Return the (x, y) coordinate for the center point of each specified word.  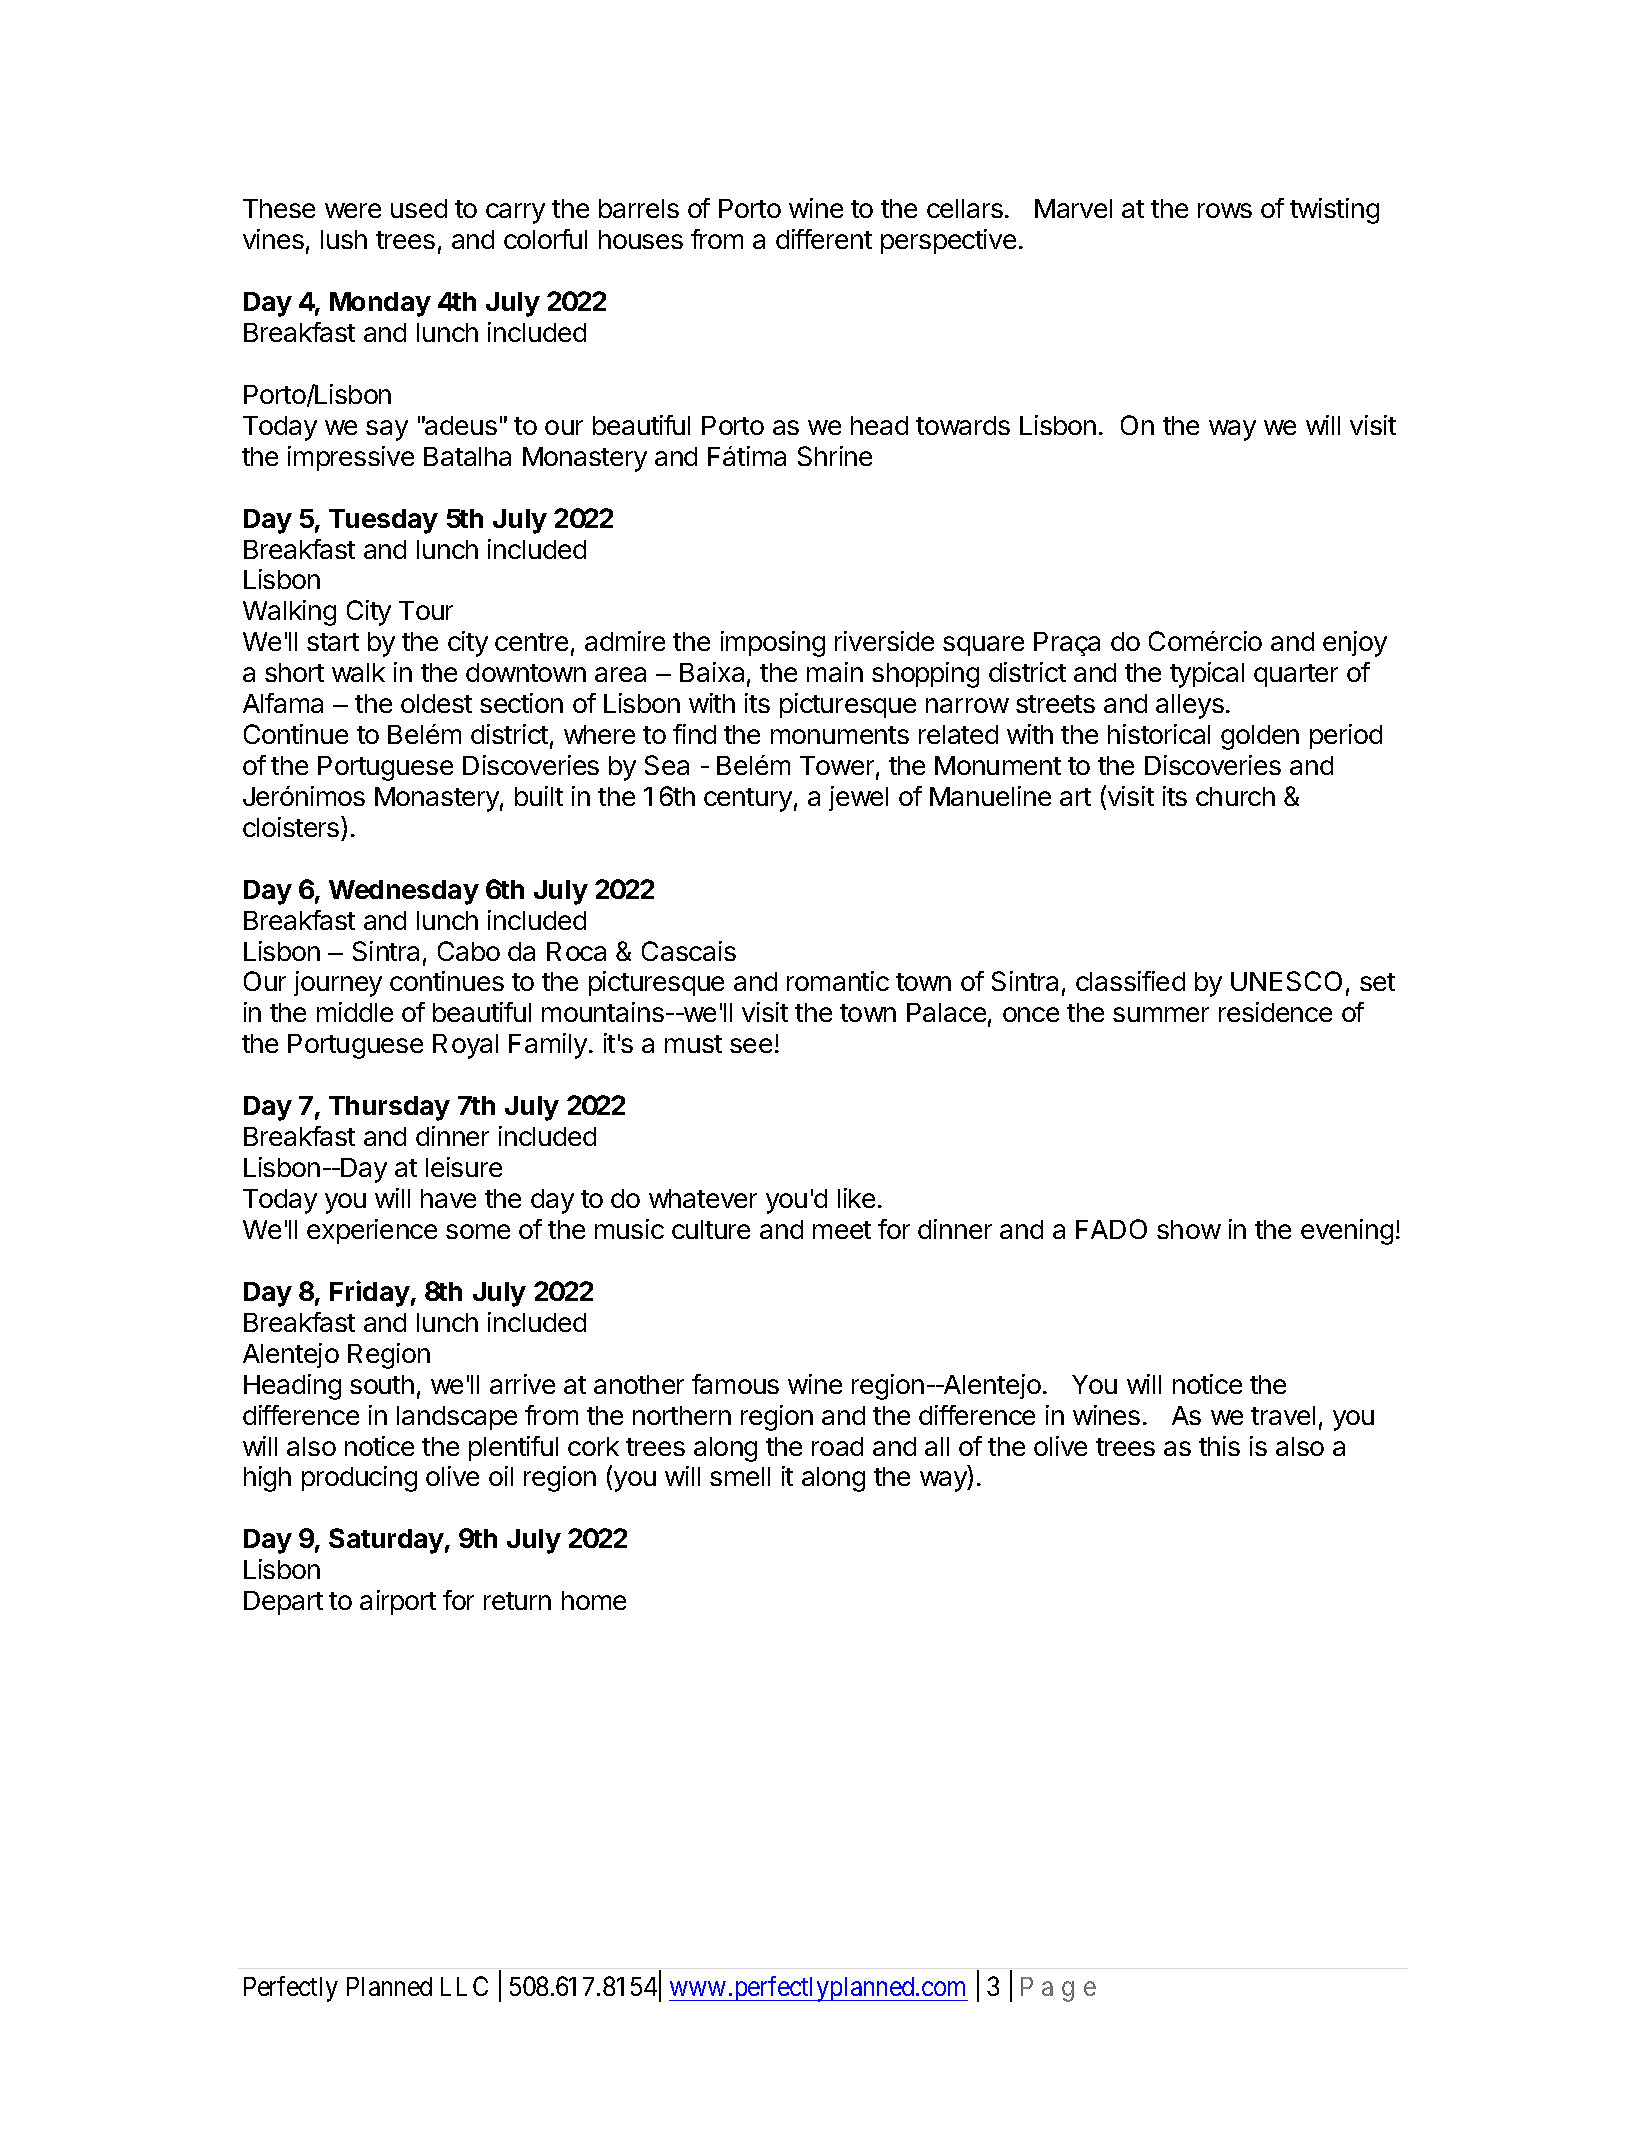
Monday (380, 304)
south (382, 1384)
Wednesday (404, 892)
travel (1283, 1415)
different (824, 239)
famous (735, 1384)
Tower (837, 765)
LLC (464, 1986)
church (1235, 796)
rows (1225, 210)
